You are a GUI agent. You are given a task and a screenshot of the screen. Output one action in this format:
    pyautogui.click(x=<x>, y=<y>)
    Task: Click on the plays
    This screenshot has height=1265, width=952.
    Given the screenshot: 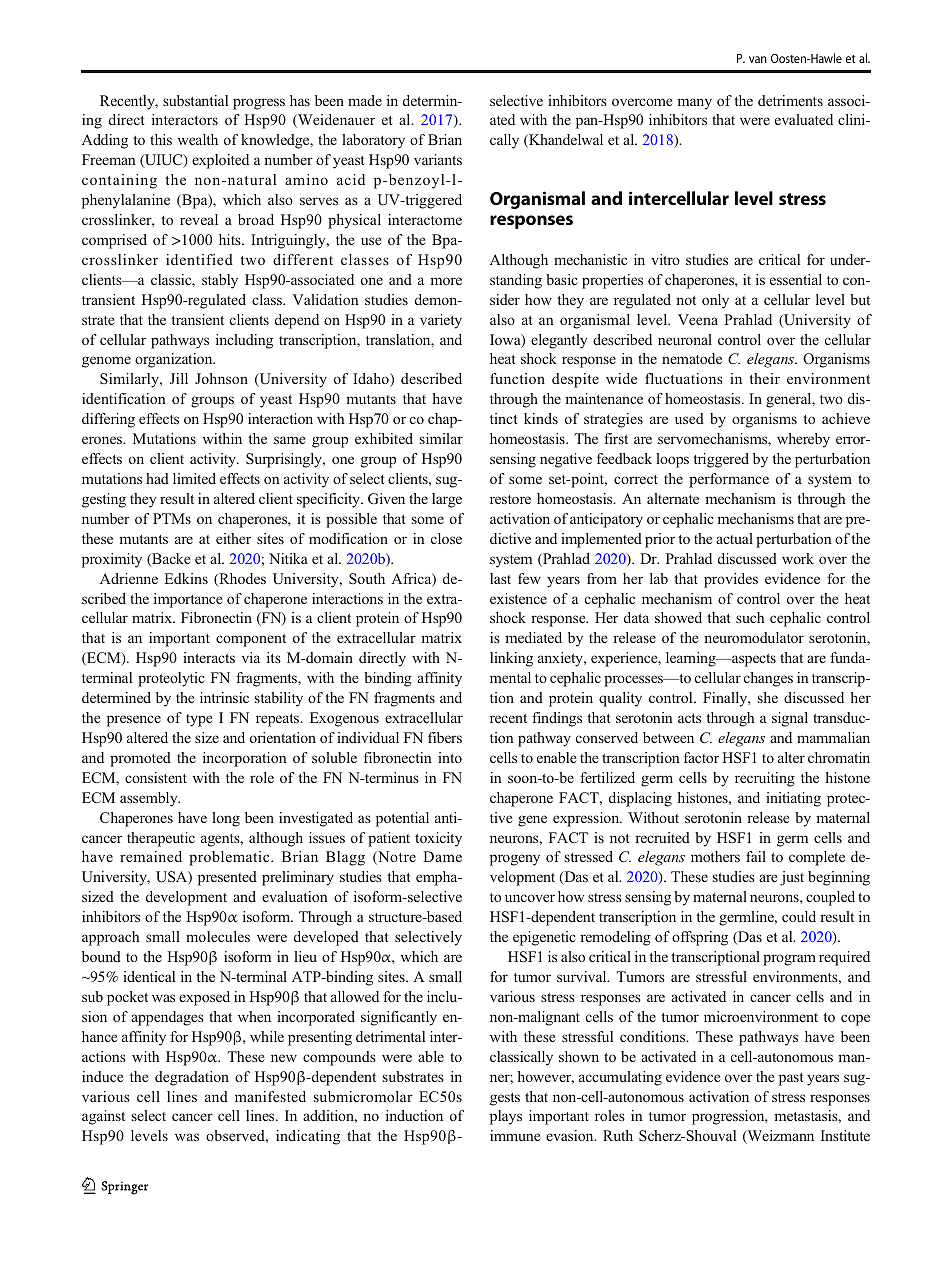 What is the action you would take?
    pyautogui.click(x=506, y=1117)
